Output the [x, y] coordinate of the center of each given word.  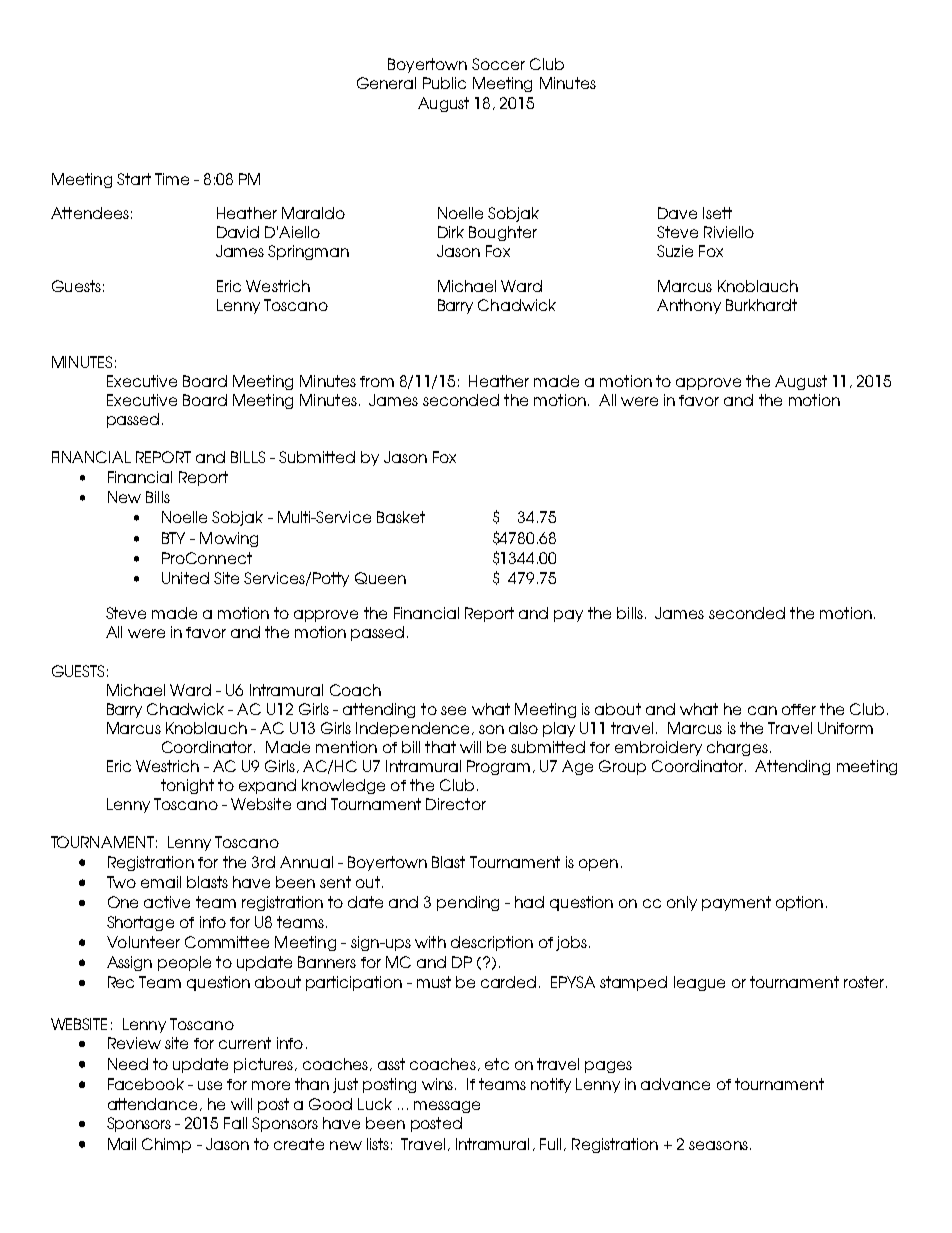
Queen [380, 578]
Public [444, 83]
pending [468, 903]
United [185, 578]
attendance [152, 1104]
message [447, 1107]
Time [172, 179]
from [377, 381]
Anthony [689, 306]
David [238, 232]
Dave [677, 213]
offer [799, 709]
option [799, 903]
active [167, 902]
